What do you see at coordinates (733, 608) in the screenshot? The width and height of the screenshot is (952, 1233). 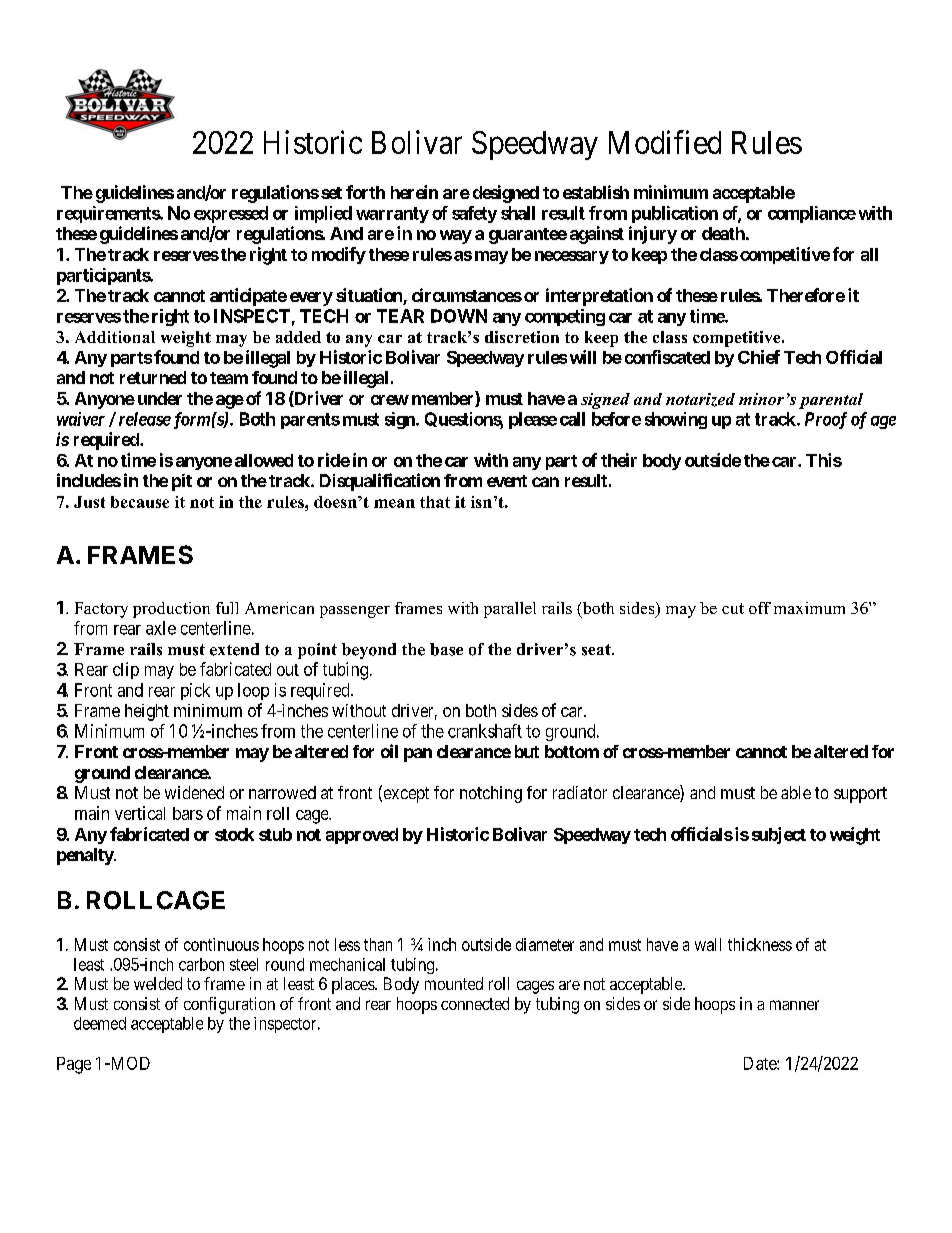 I see `cut` at bounding box center [733, 608].
